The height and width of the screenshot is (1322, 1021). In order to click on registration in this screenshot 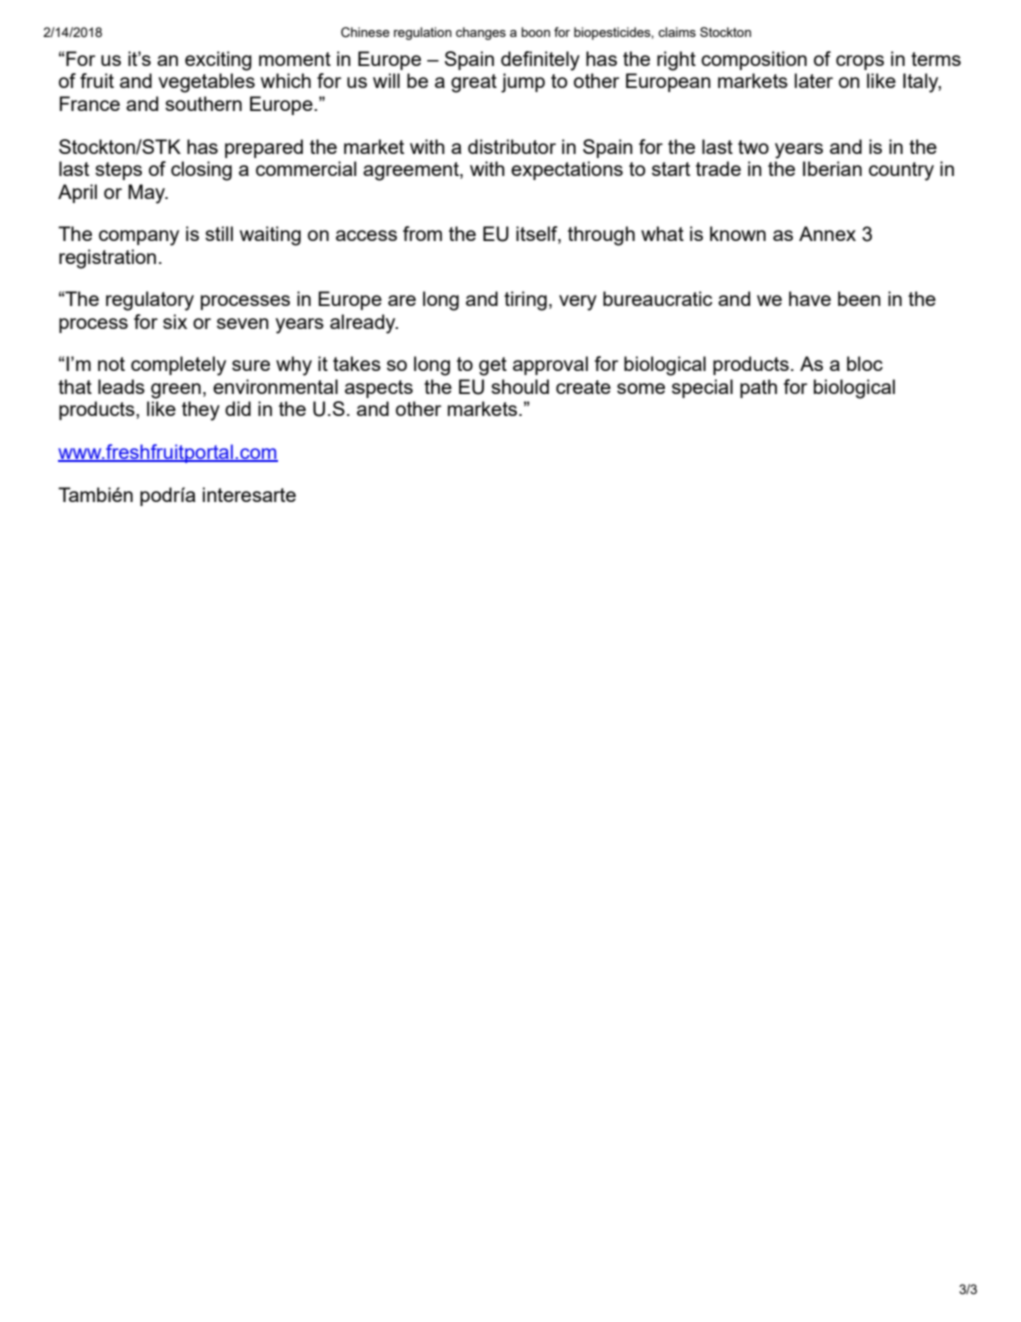, I will do `click(107, 259)`.
